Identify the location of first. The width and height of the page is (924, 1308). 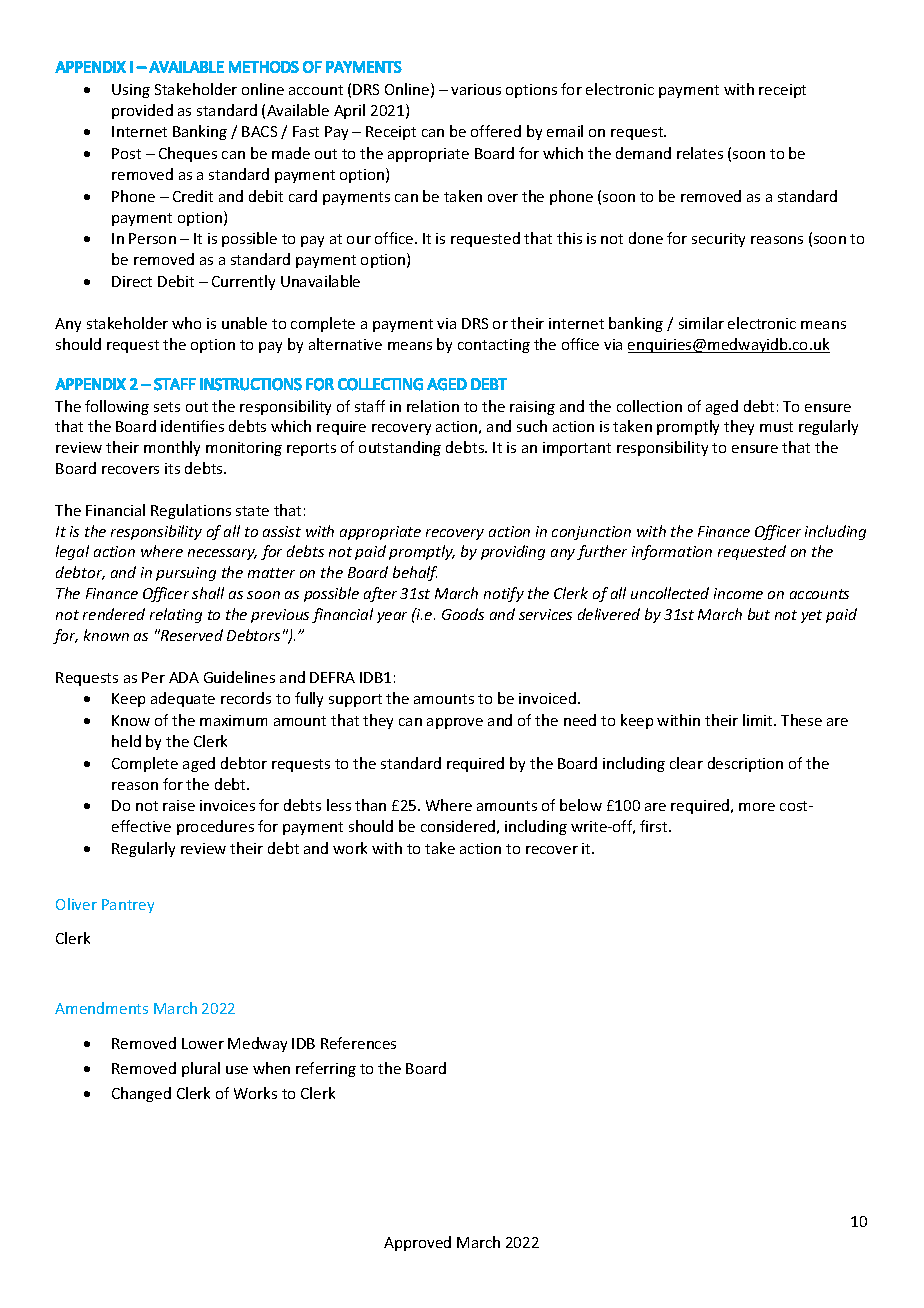
(655, 826).
